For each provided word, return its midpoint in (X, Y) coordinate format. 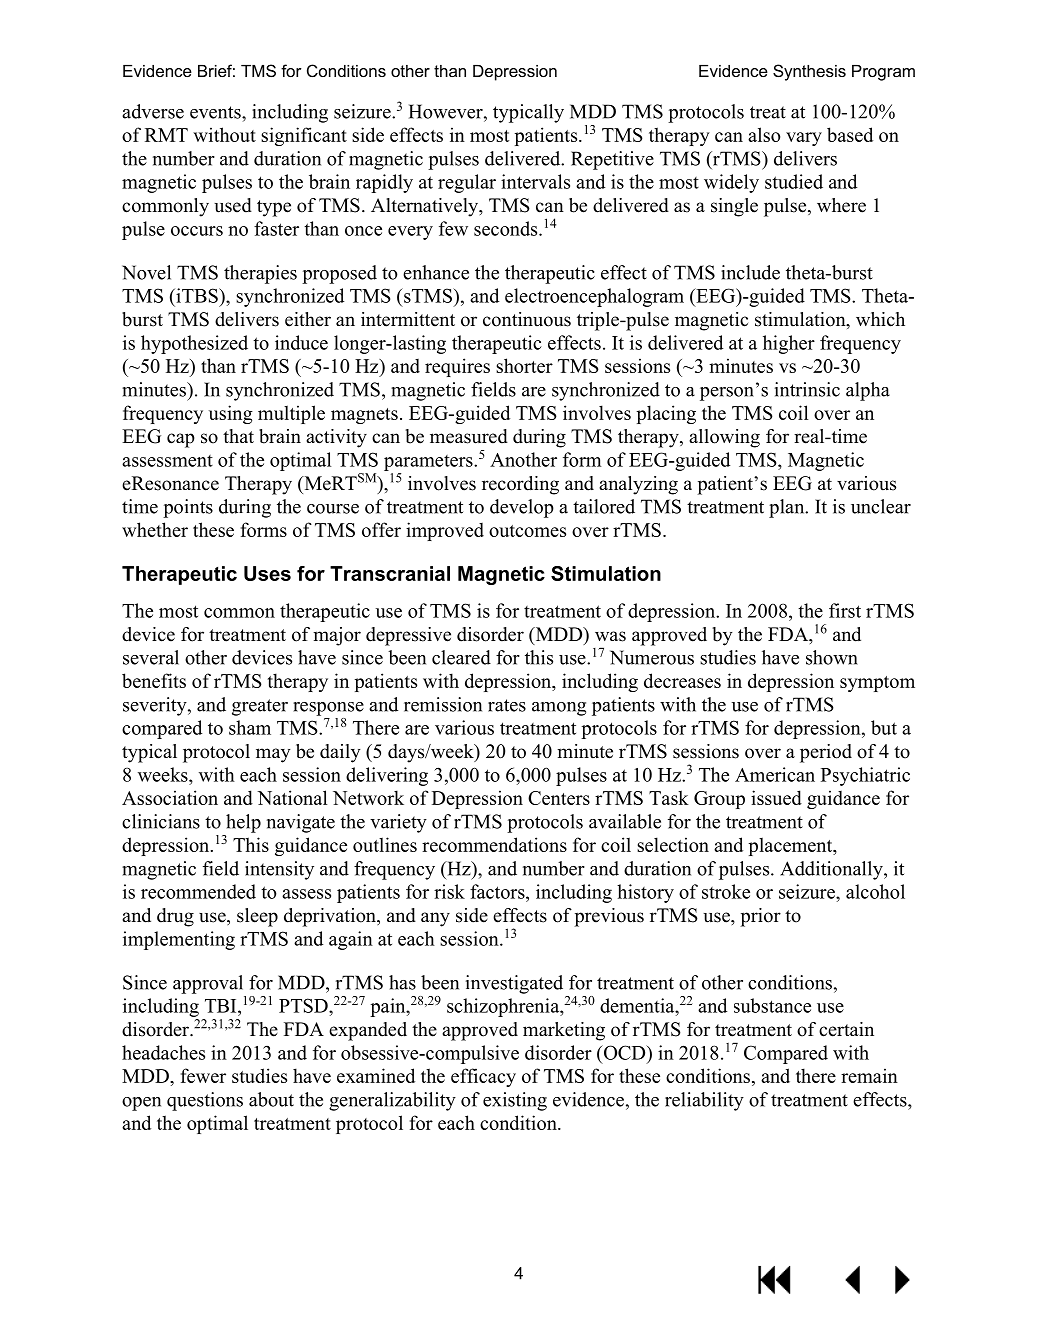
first (845, 610)
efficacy (483, 1077)
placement (792, 846)
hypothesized (194, 344)
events (216, 112)
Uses (267, 573)
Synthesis (809, 72)
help (243, 823)
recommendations (494, 844)
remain (869, 1075)
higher (789, 344)
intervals (535, 181)
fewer (203, 1075)
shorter (524, 365)
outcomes (527, 531)
